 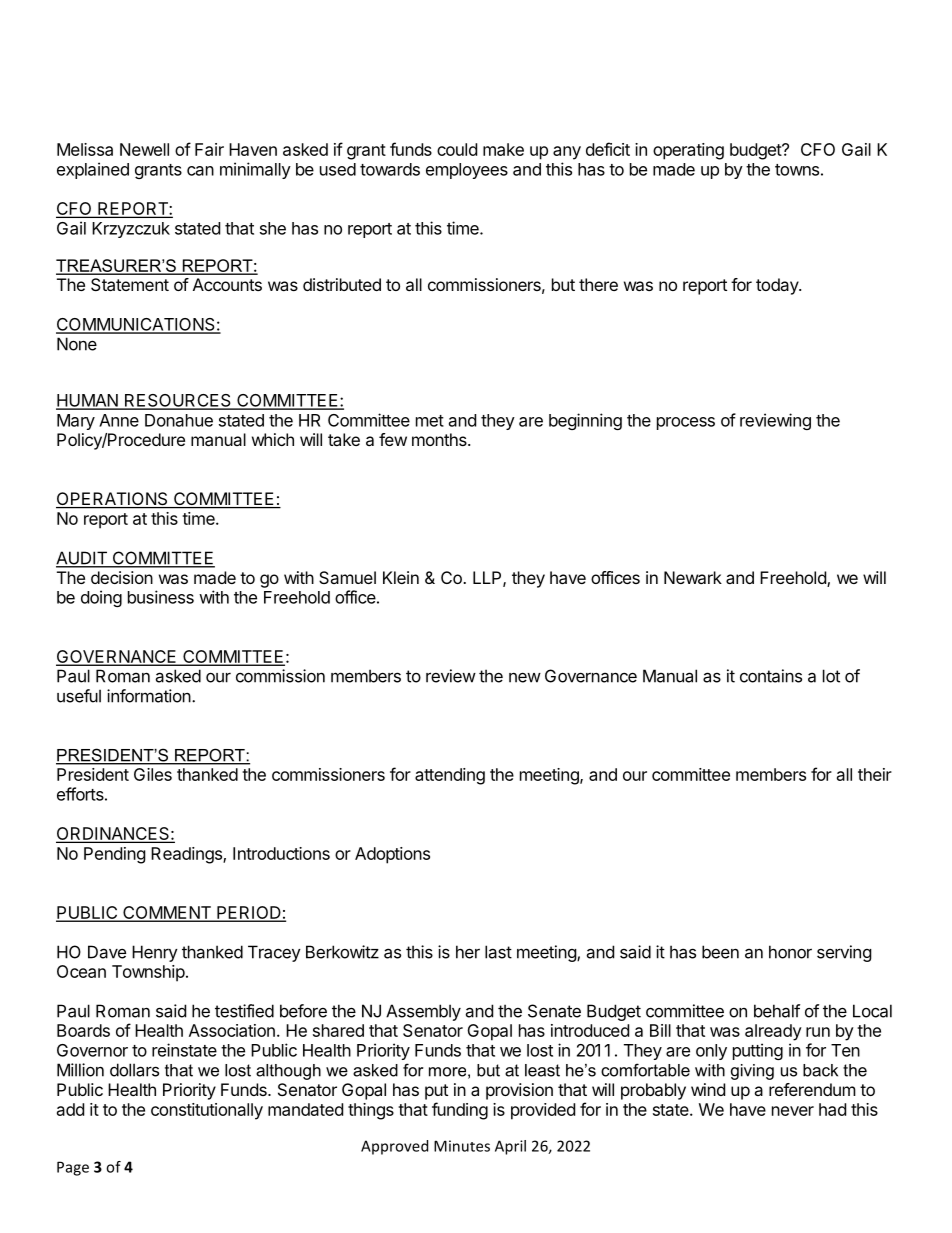 What do you see at coordinates (688, 151) in the image?
I see `operating` at bounding box center [688, 151].
